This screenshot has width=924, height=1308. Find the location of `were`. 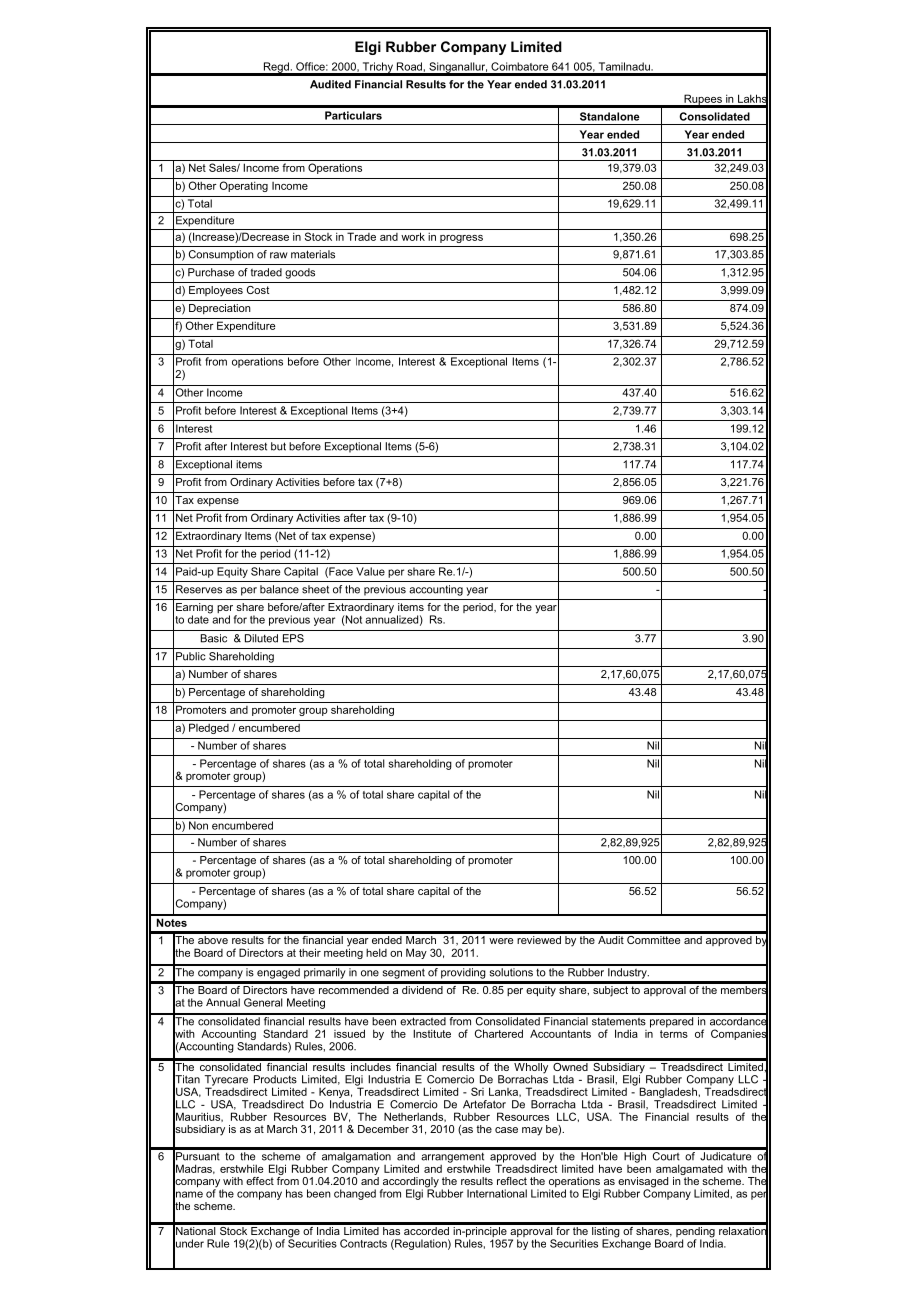

were is located at coordinates (501, 941).
